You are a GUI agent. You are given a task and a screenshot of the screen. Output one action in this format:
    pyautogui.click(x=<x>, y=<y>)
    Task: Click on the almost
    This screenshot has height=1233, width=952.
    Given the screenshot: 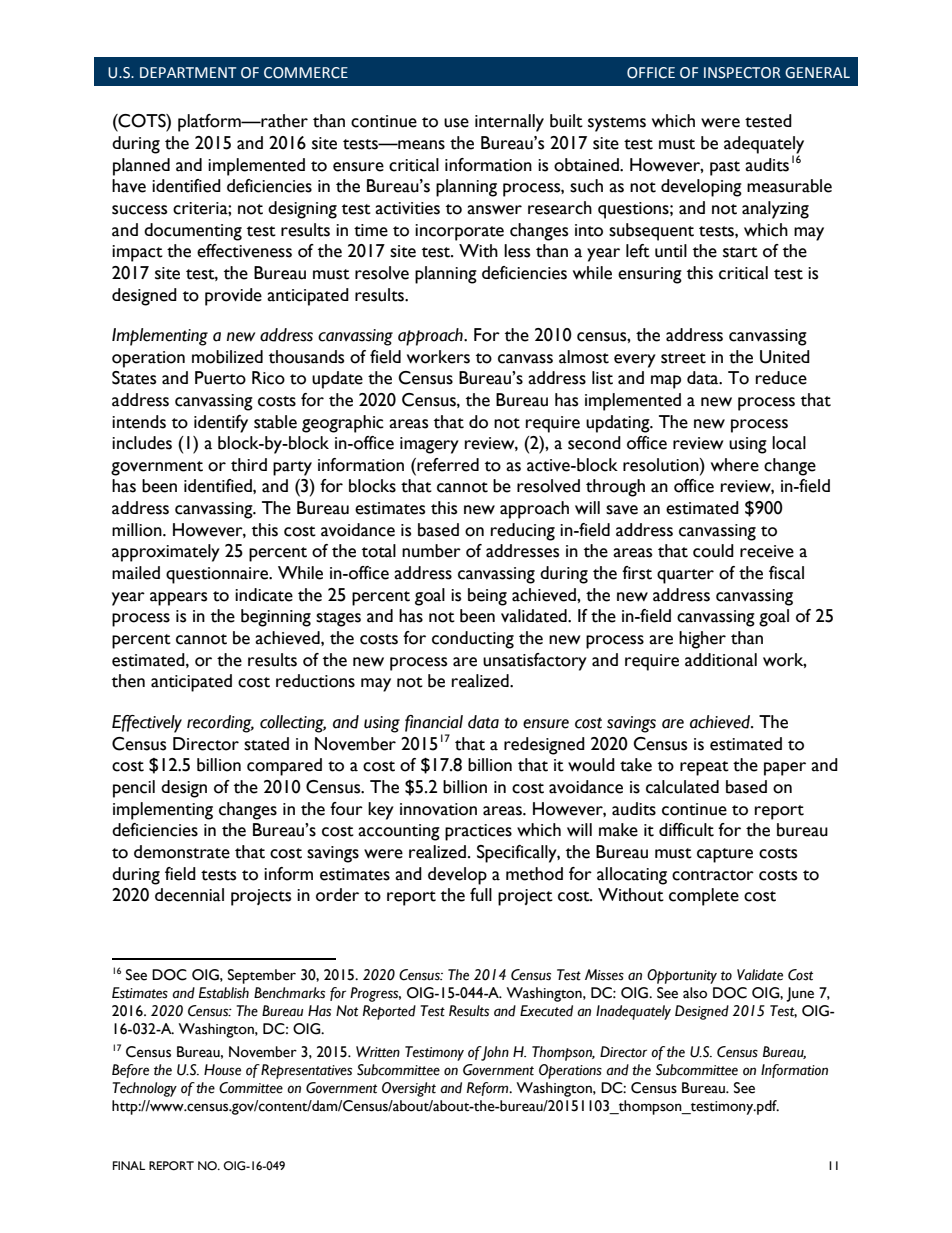 What is the action you would take?
    pyautogui.click(x=584, y=357)
